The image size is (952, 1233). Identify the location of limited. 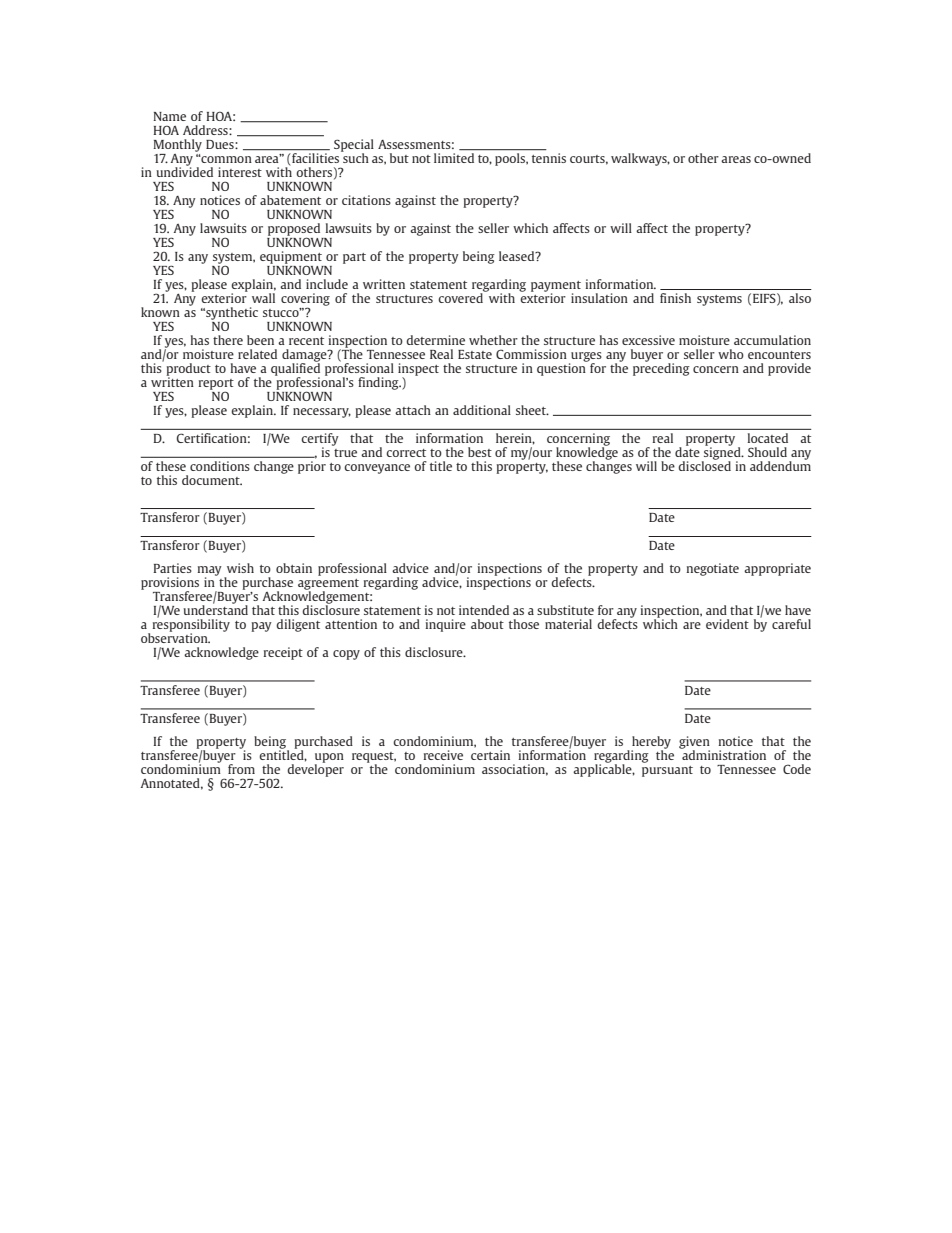
(454, 158).
